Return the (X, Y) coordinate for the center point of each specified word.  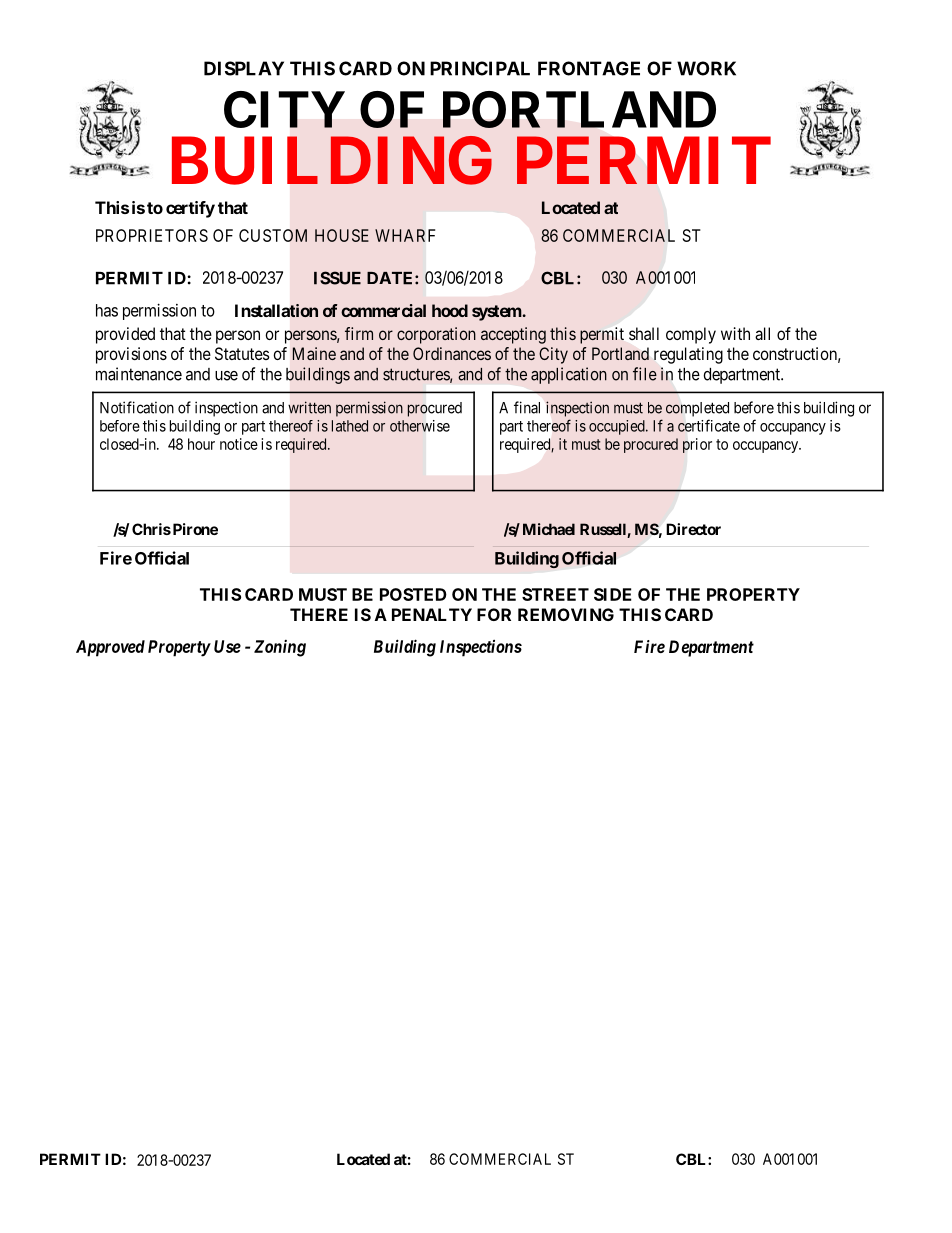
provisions (131, 355)
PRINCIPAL (480, 68)
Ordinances (452, 353)
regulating (688, 355)
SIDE (613, 594)
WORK (706, 68)
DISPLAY (244, 68)
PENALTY (432, 614)
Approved (110, 648)
